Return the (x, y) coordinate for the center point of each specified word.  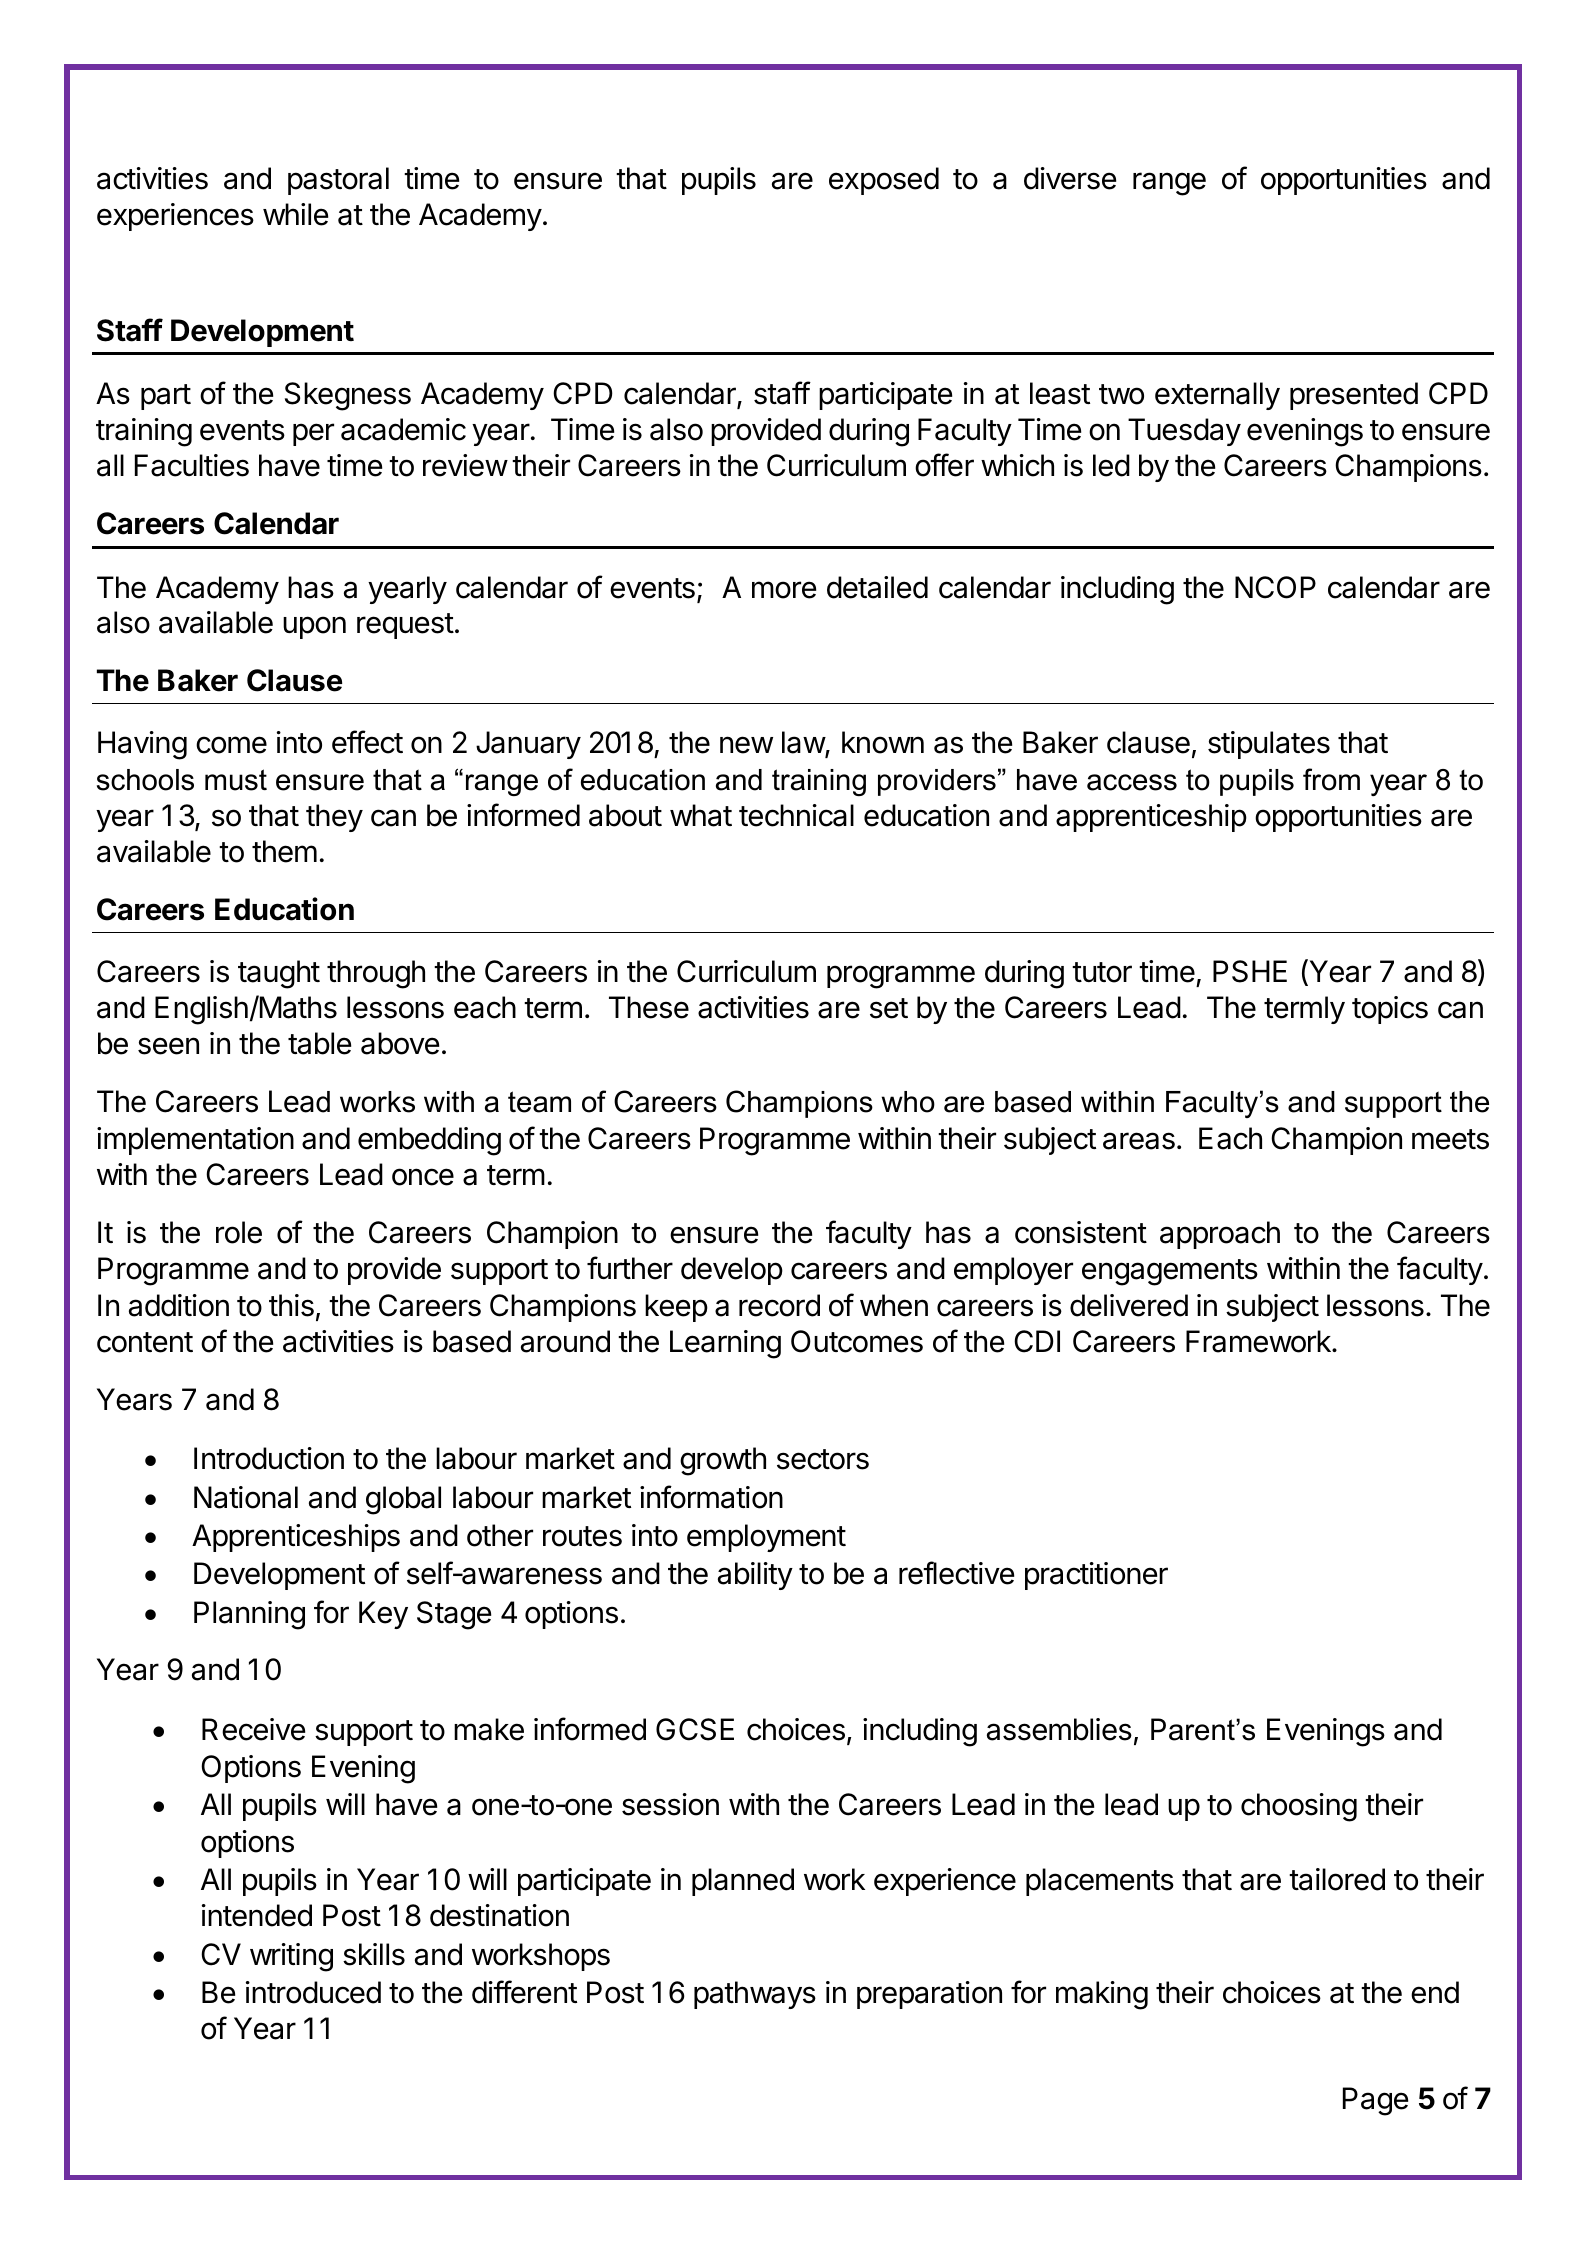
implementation (195, 1141)
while (295, 214)
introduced (313, 1992)
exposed (884, 181)
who (908, 1102)
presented (1354, 396)
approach (1220, 1235)
